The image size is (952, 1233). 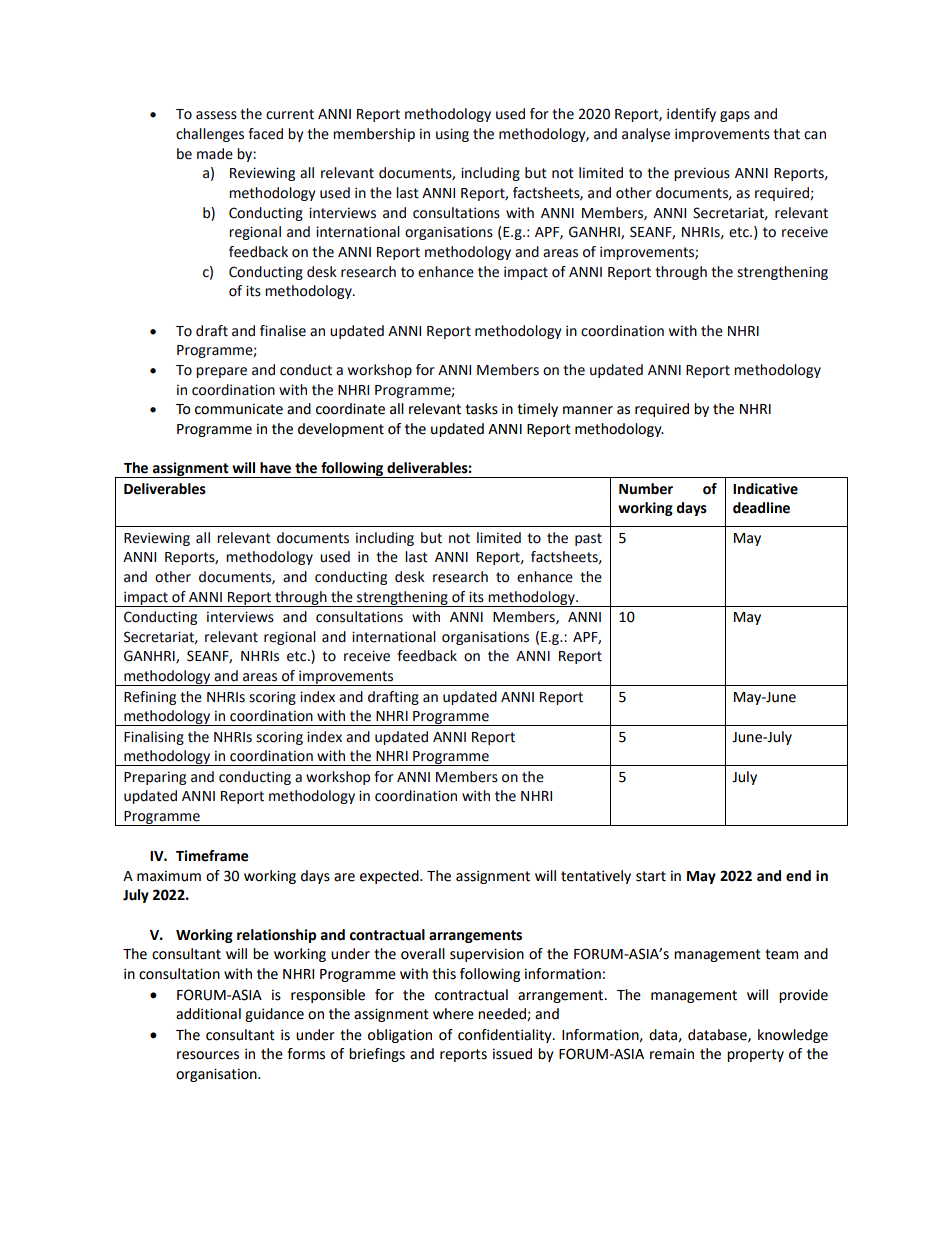 I want to click on expected, so click(x=390, y=877).
